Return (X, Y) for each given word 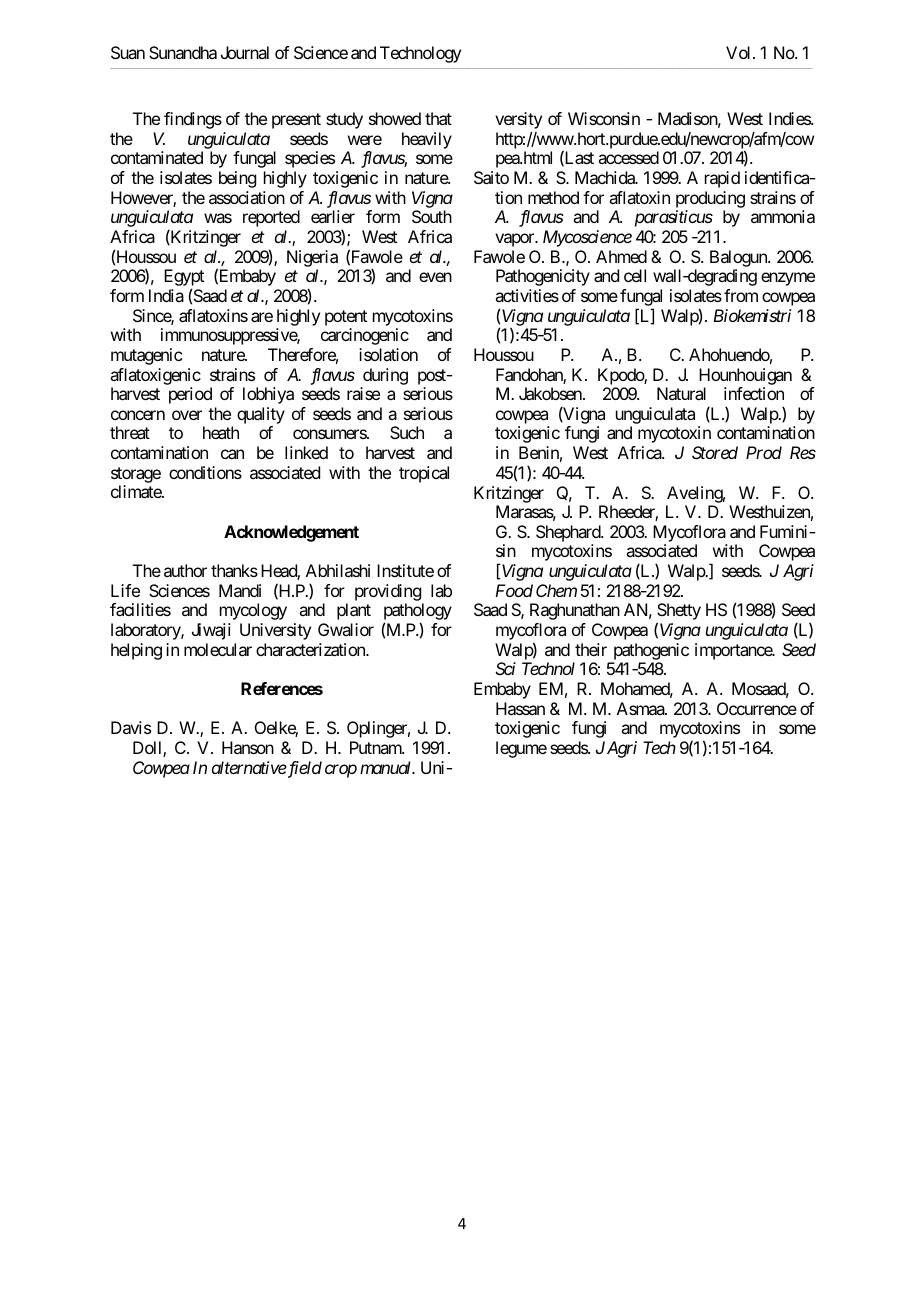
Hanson (248, 747)
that (438, 118)
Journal (245, 52)
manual (387, 767)
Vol (740, 52)
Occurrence (757, 708)
